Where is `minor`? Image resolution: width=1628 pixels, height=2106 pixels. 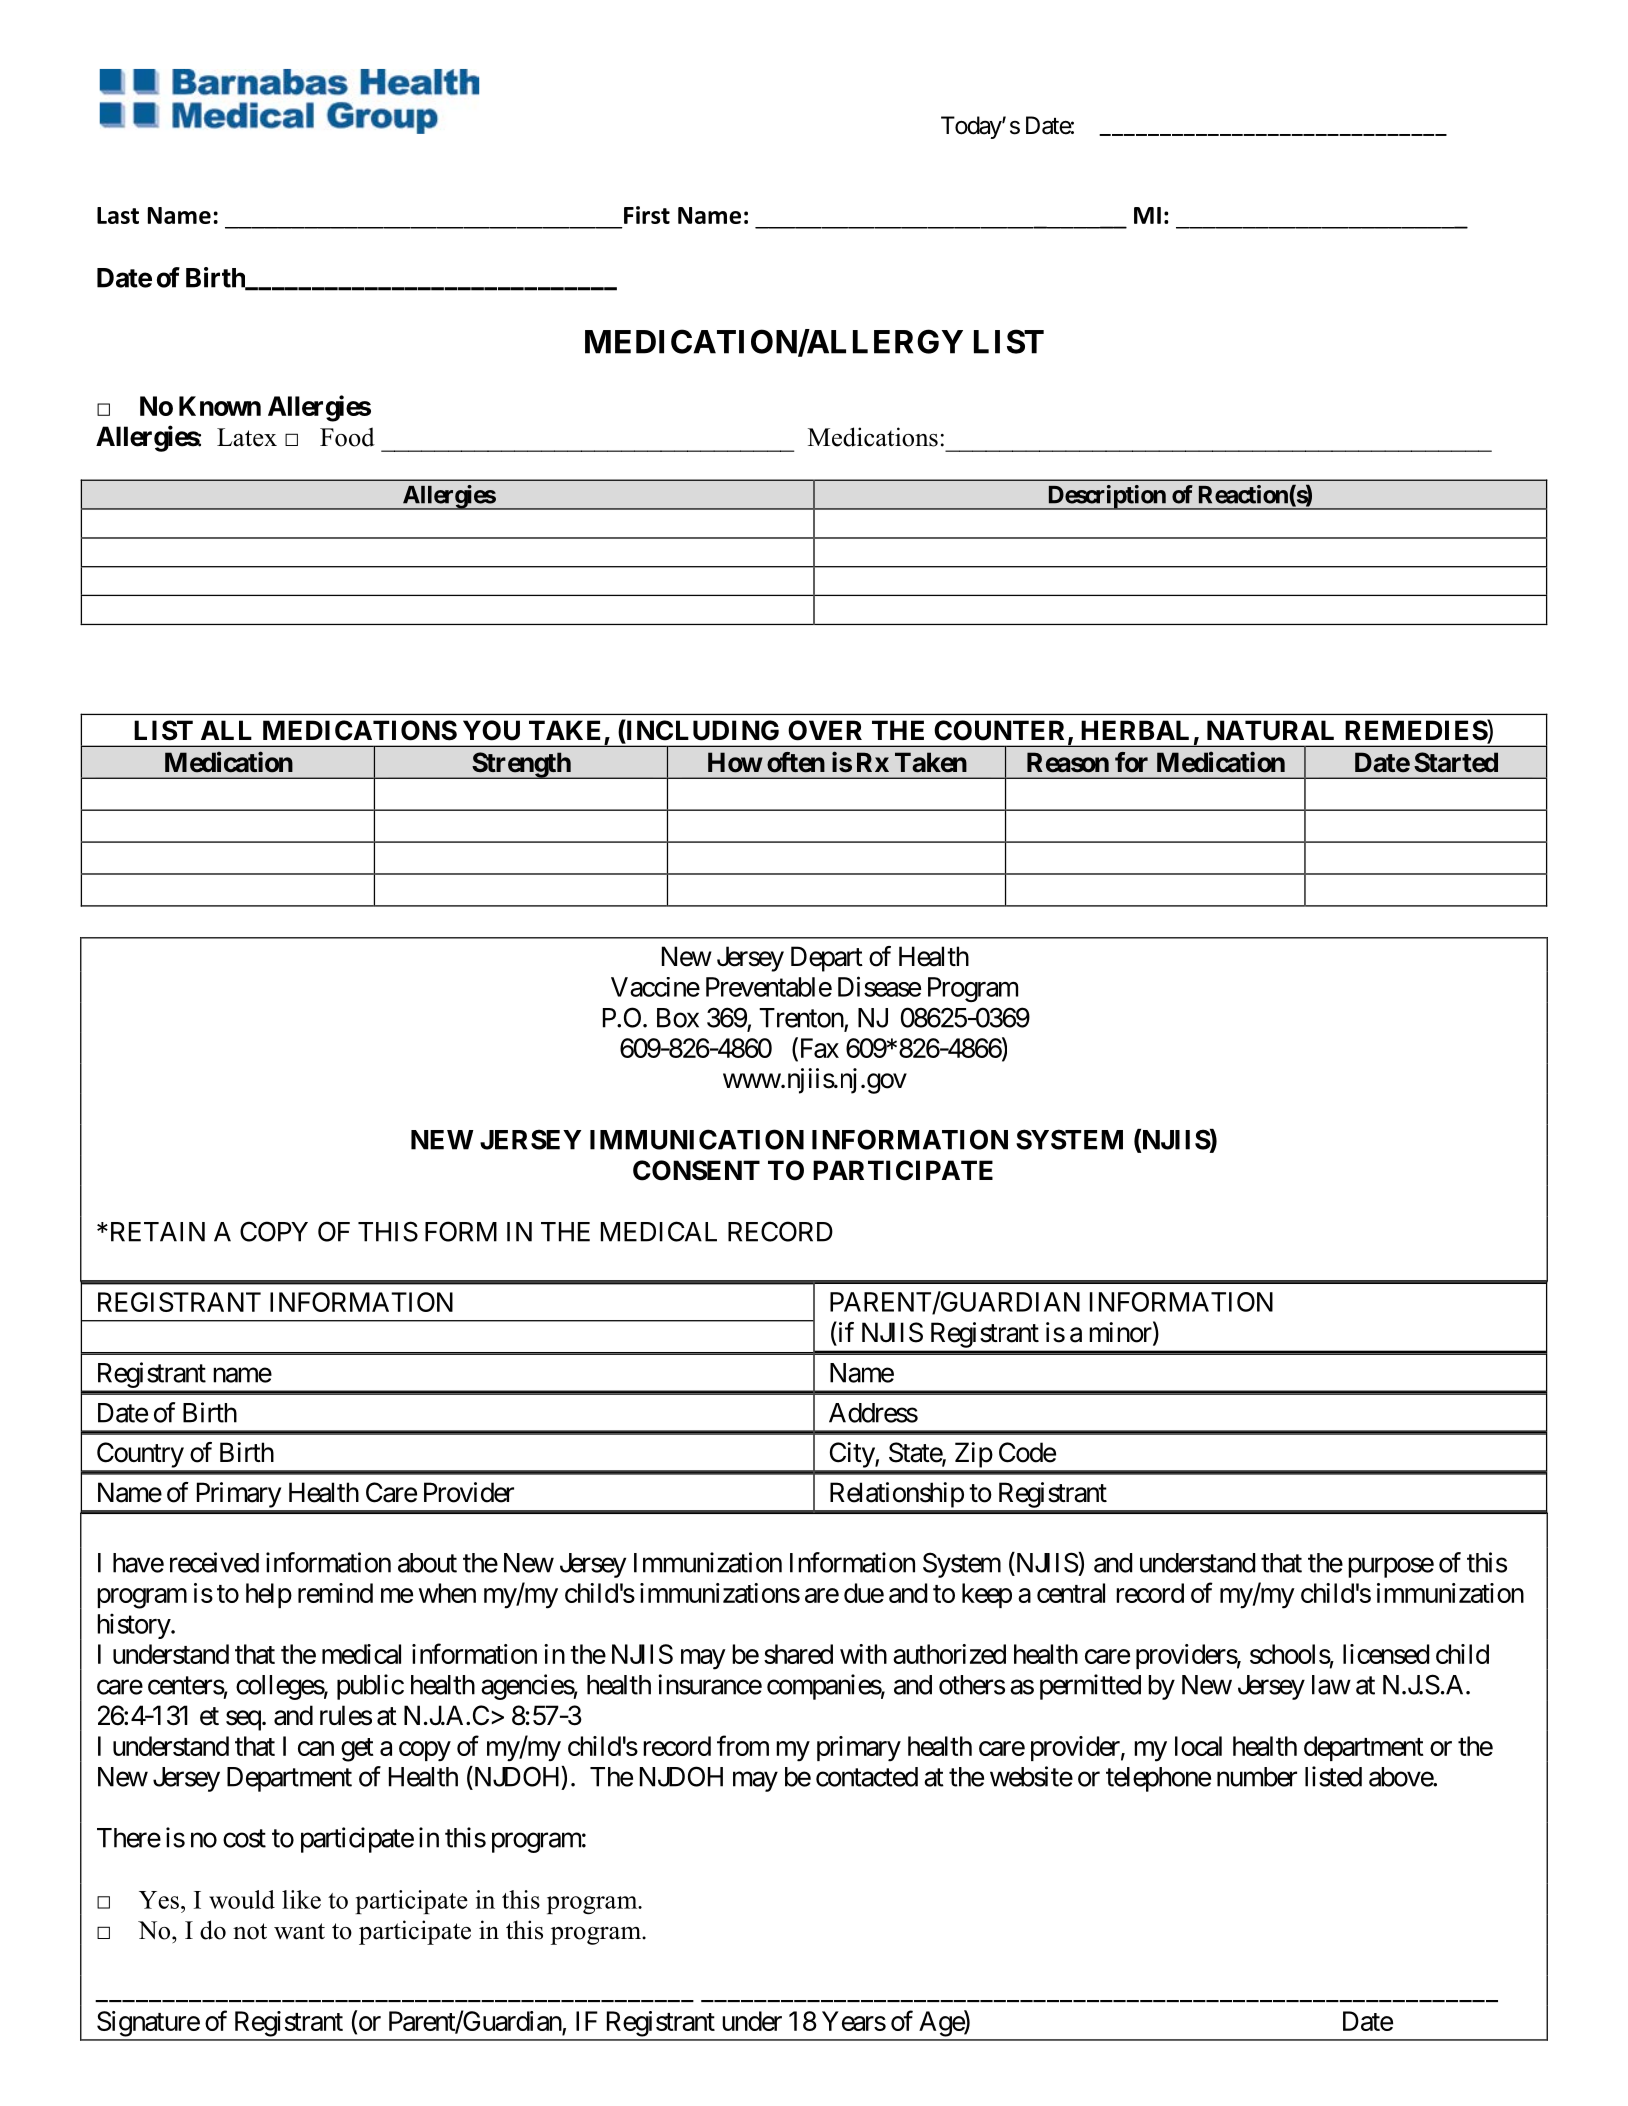
minor is located at coordinates (1120, 1332).
